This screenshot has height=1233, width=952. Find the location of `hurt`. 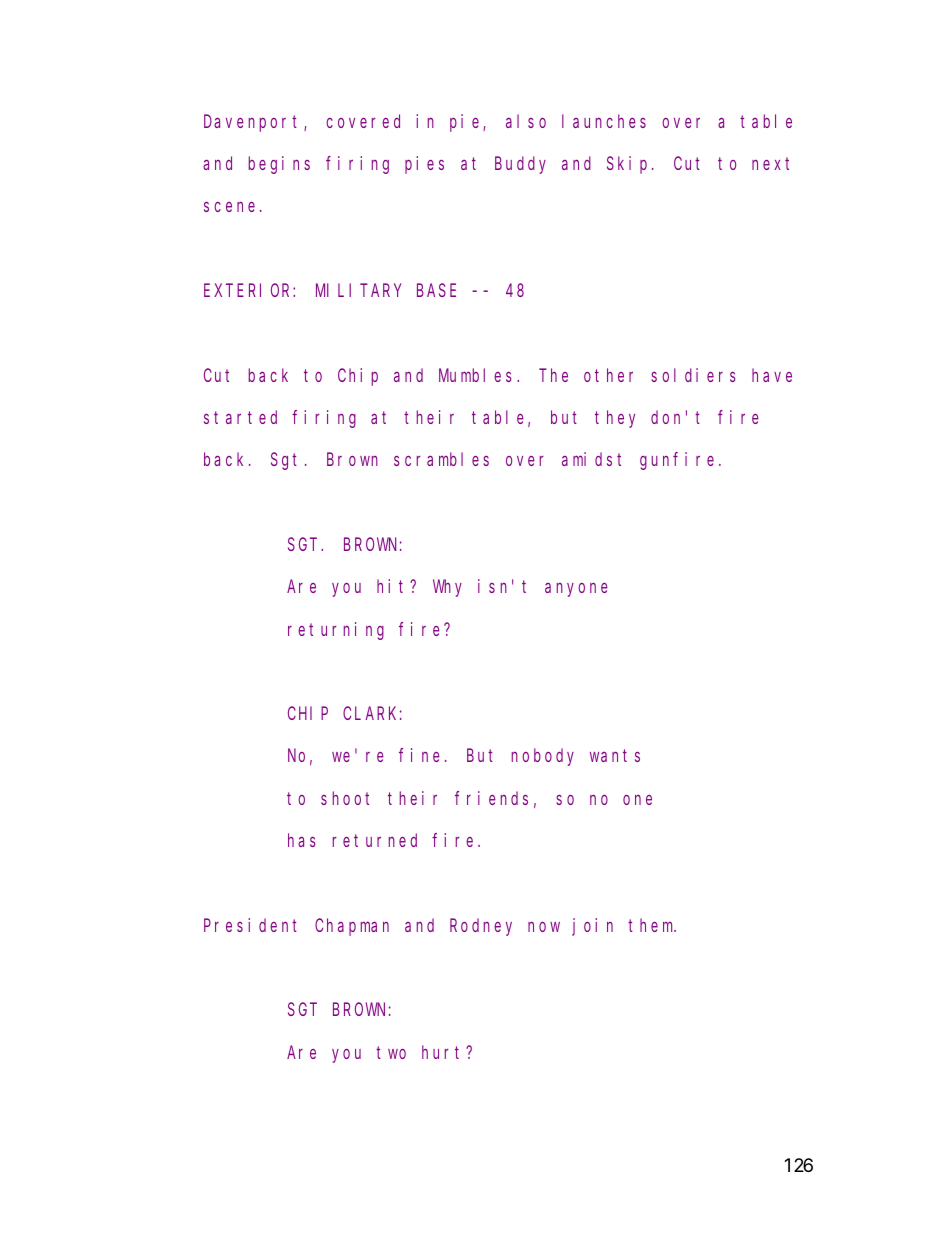

hurt is located at coordinates (444, 1052).
